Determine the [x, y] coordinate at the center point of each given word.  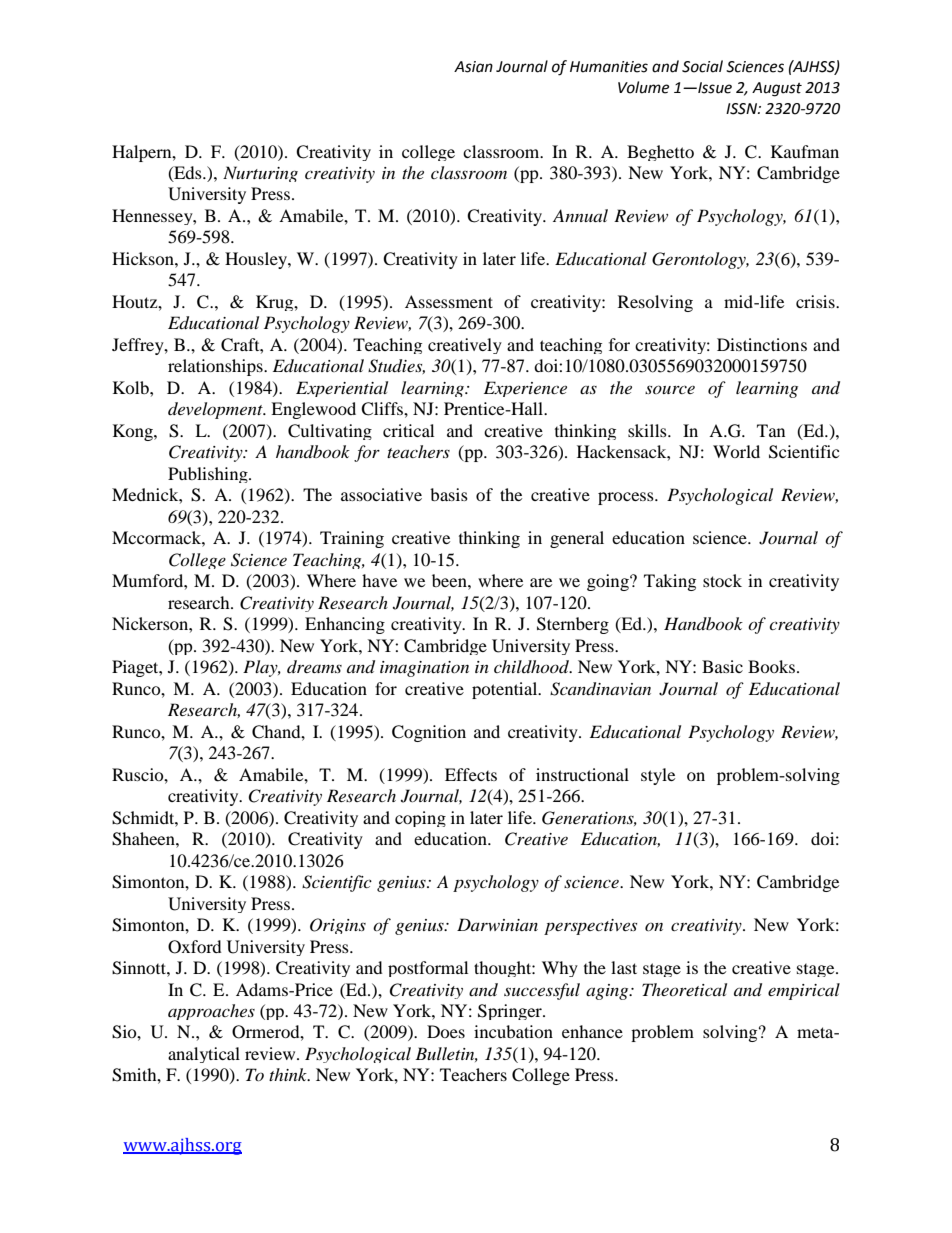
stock [722, 580]
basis [449, 494]
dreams [314, 666]
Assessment [449, 301]
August [777, 89]
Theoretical [684, 989]
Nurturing [260, 174]
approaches [211, 1012]
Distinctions [762, 344]
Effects [471, 774]
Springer [511, 1012]
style [658, 776]
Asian [473, 67]
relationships [216, 367]
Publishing [209, 475]
